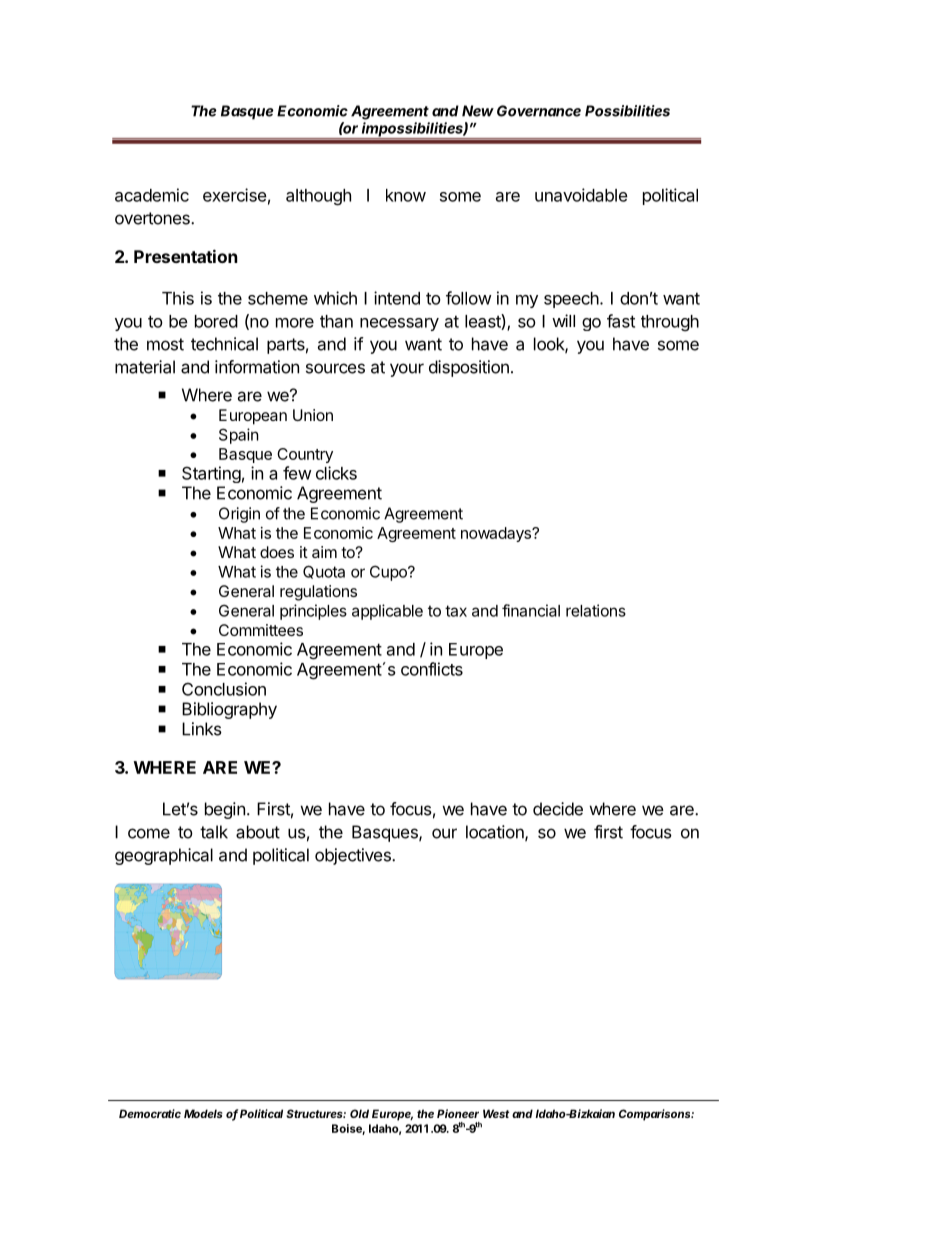 This screenshot has height=1233, width=952. What do you see at coordinates (359, 1113) in the screenshot?
I see `Old` at bounding box center [359, 1113].
